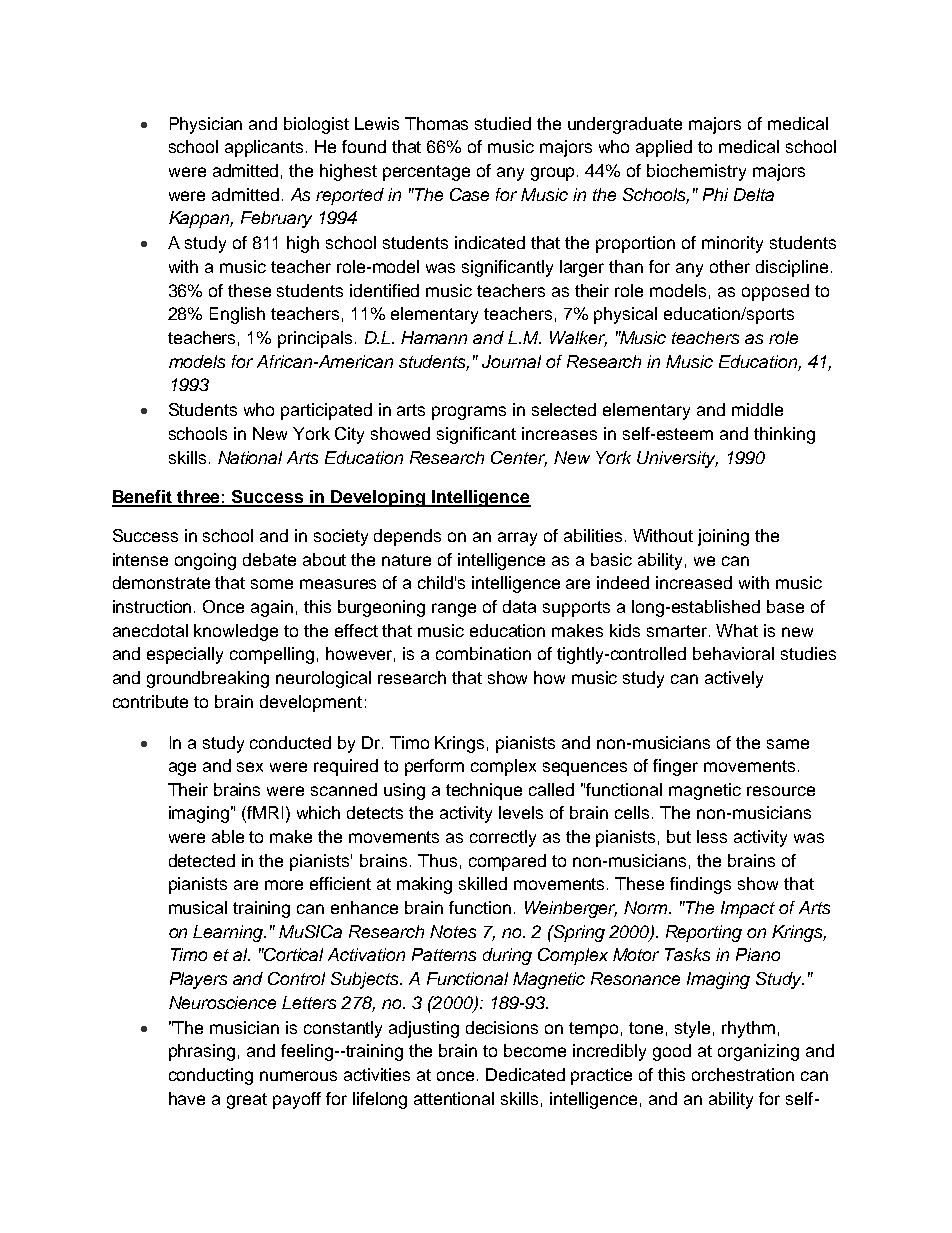  What do you see at coordinates (237, 315) in the page?
I see `English` at bounding box center [237, 315].
